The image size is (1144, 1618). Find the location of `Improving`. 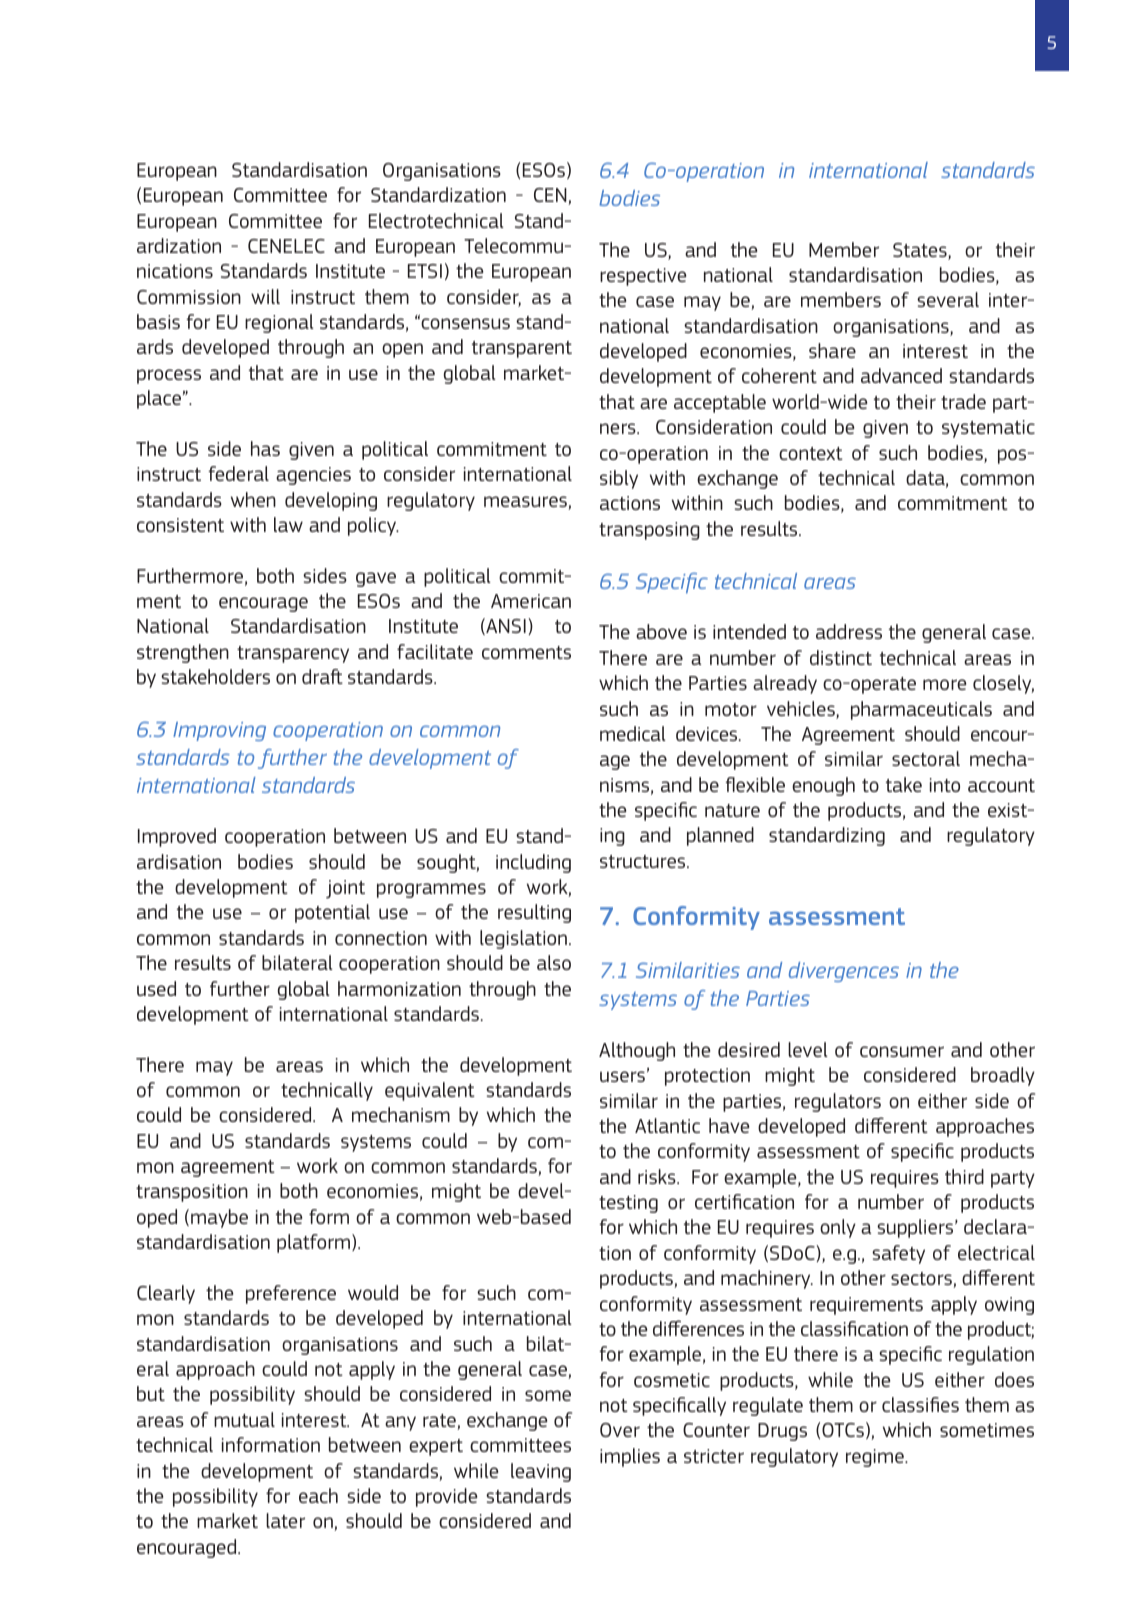

Improving is located at coordinates (219, 731).
